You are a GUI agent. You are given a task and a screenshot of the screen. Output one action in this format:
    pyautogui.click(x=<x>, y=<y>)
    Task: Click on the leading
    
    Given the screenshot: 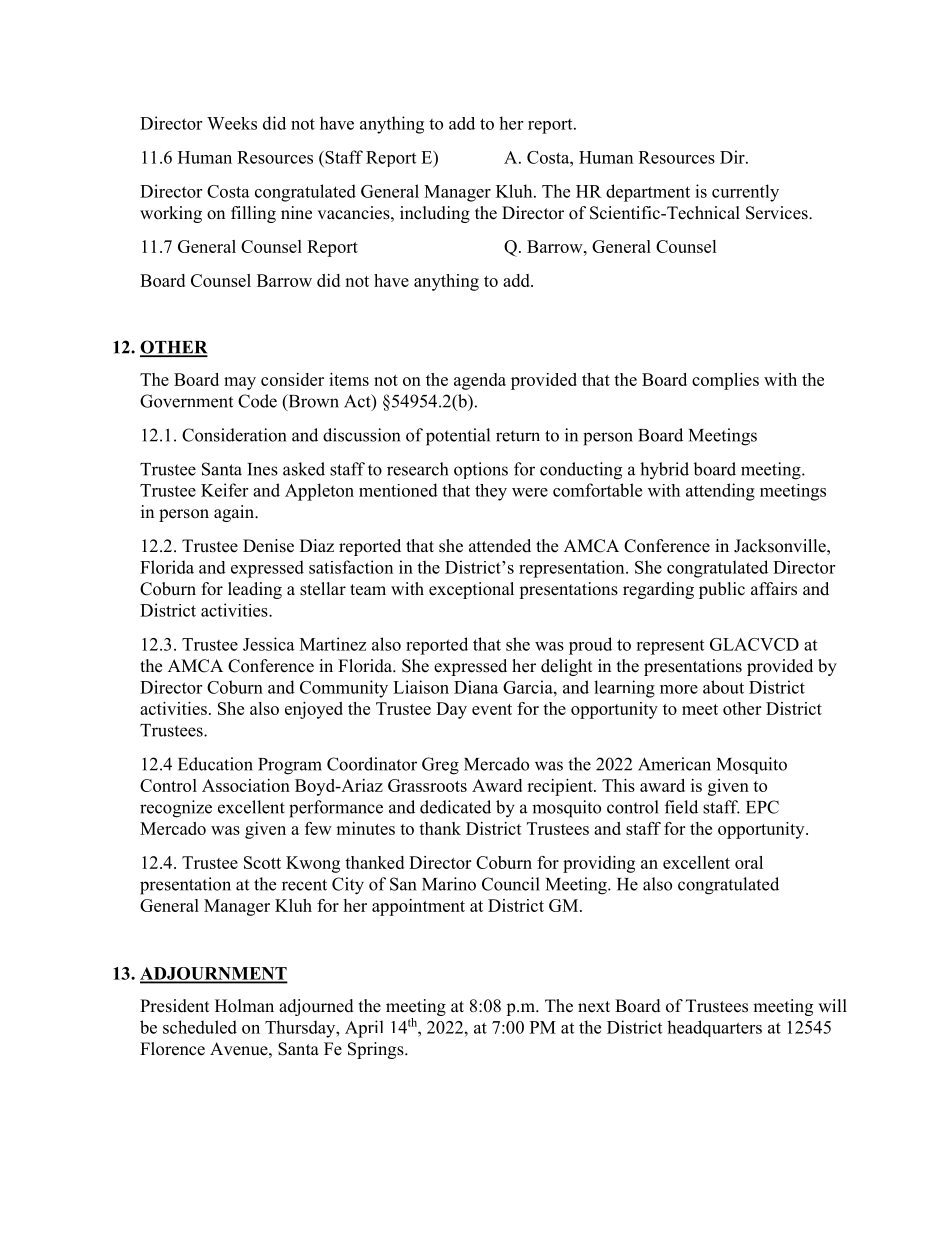 What is the action you would take?
    pyautogui.click(x=255, y=590)
